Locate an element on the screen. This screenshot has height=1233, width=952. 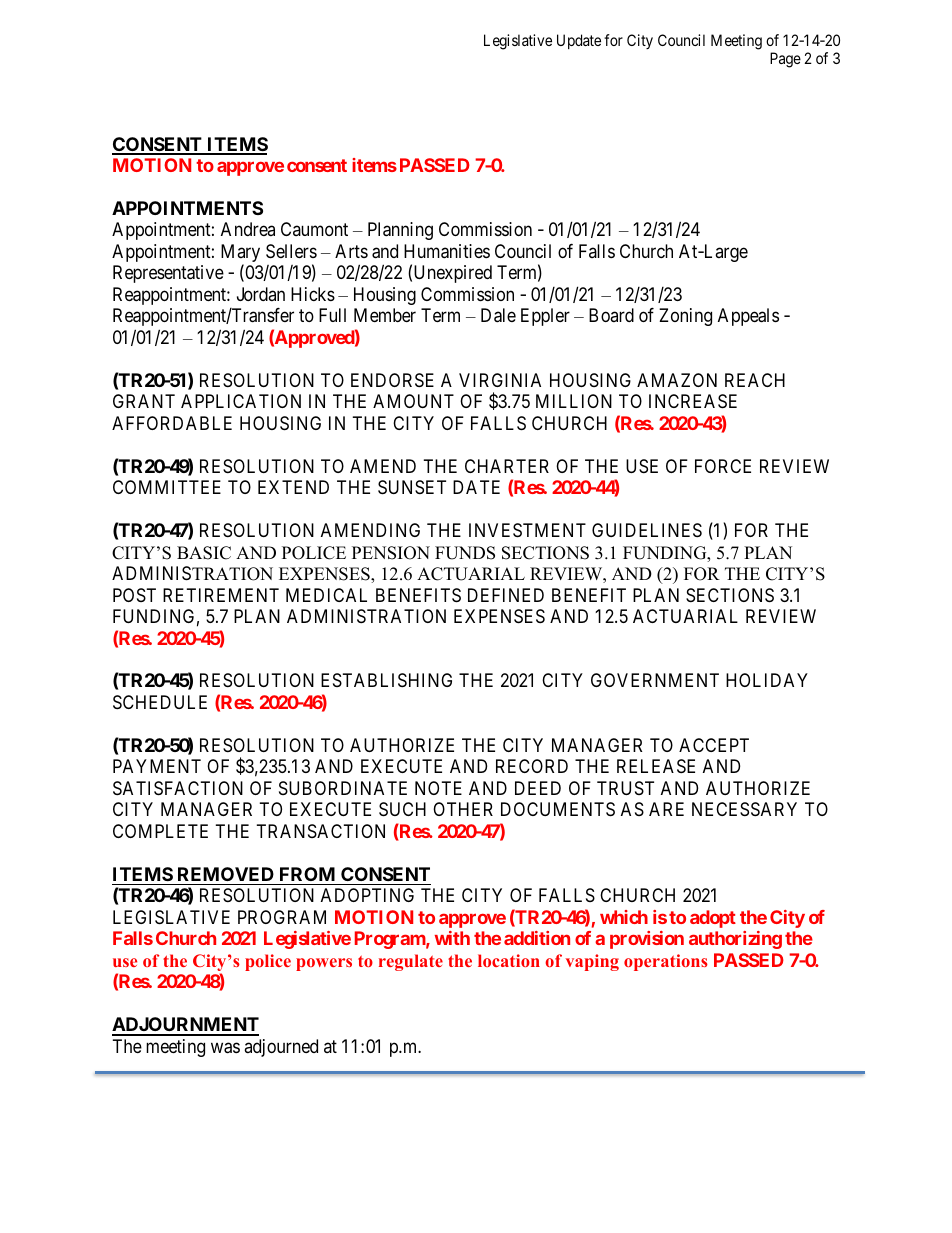
Humanities is located at coordinates (447, 251).
